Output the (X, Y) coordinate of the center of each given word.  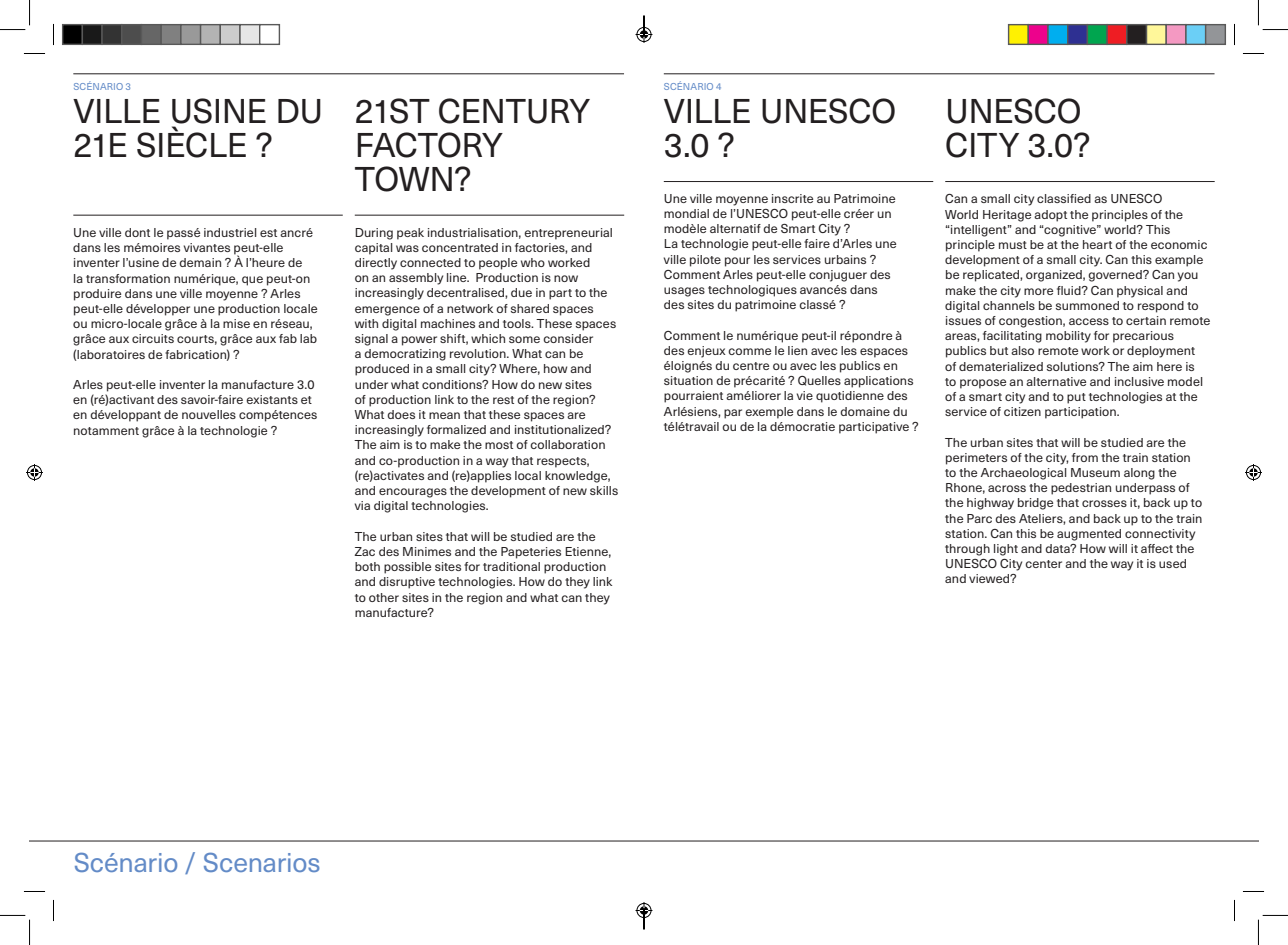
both (367, 566)
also (1022, 350)
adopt (1050, 216)
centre (751, 366)
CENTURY (514, 111)
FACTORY (430, 145)
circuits (153, 338)
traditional (511, 566)
